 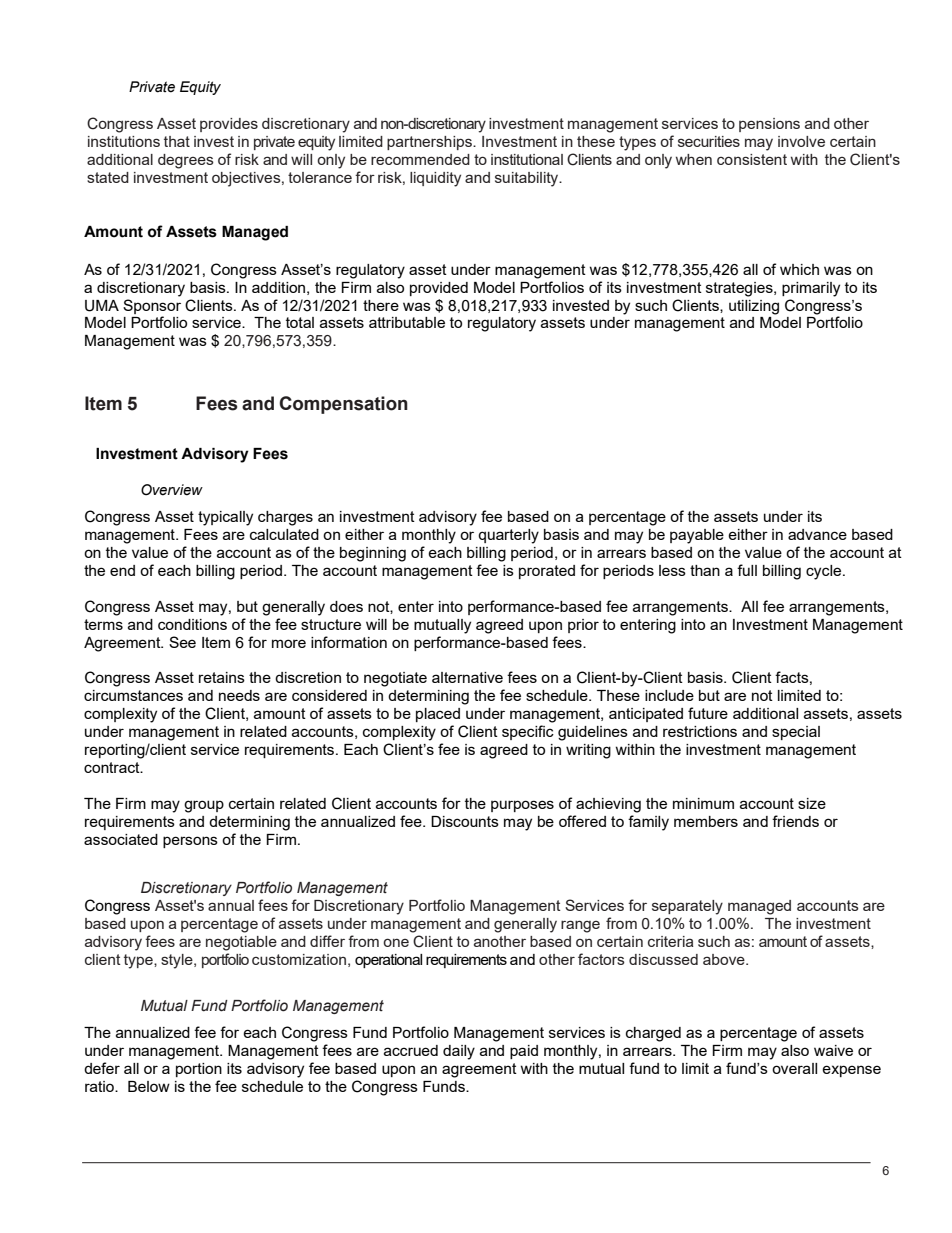 I want to click on consistent, so click(x=752, y=159).
